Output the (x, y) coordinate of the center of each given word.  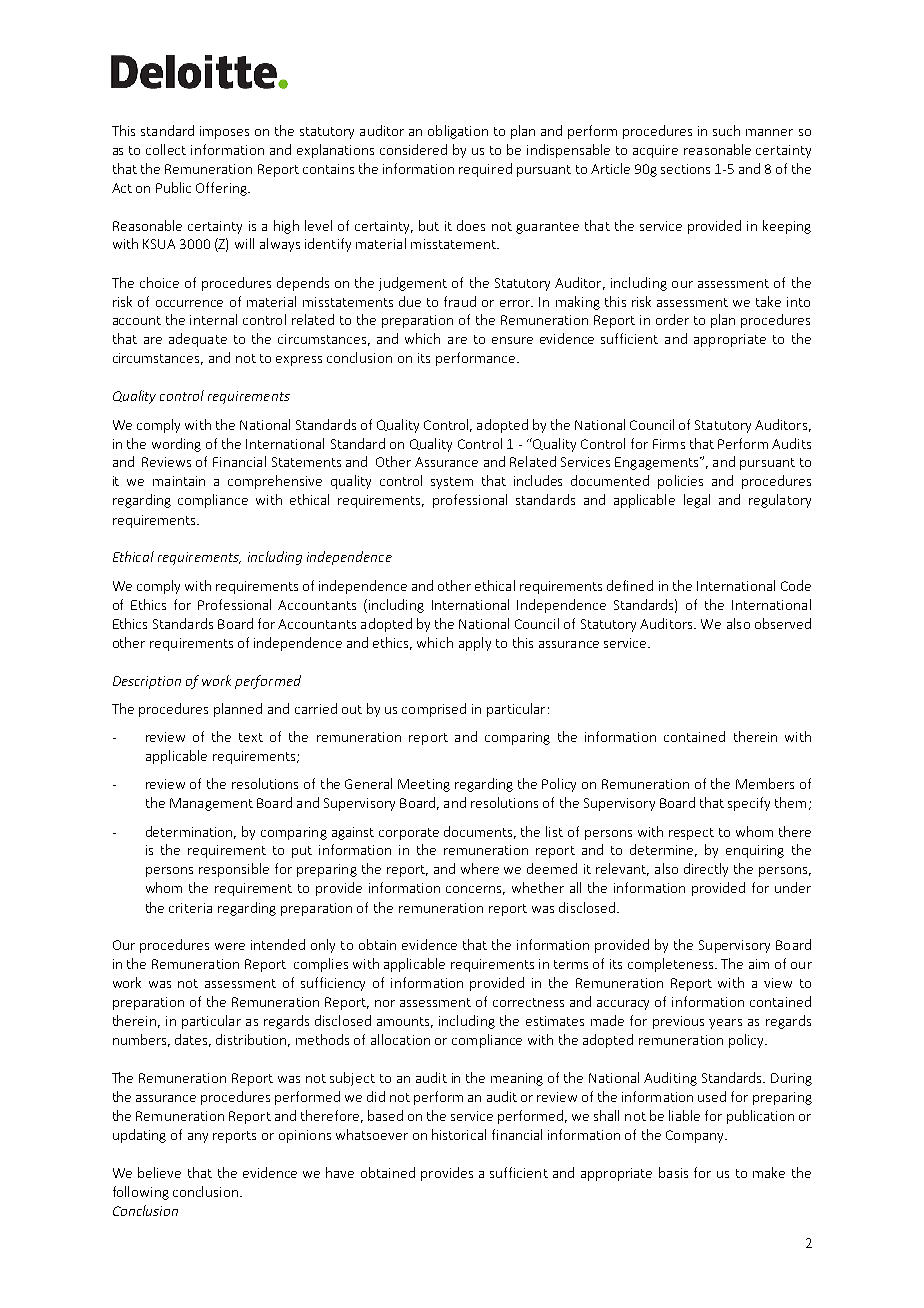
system (452, 483)
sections (685, 169)
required (485, 170)
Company (696, 1136)
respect (691, 834)
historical (459, 1134)
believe (159, 1172)
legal (697, 501)
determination (191, 832)
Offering (222, 189)
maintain (179, 481)
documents (480, 832)
